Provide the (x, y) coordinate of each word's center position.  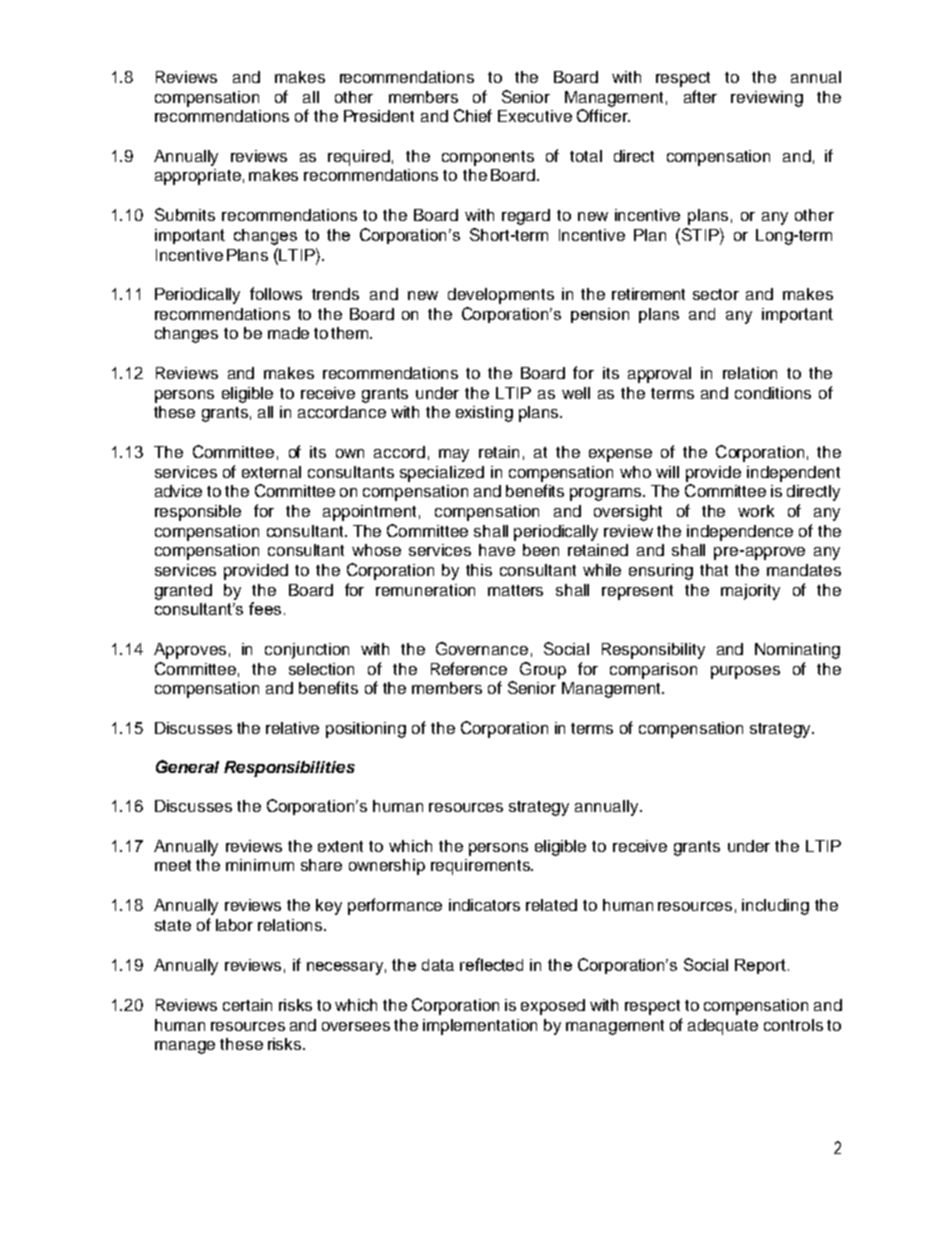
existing (484, 414)
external (271, 472)
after (700, 96)
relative (292, 728)
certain (247, 1005)
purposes (745, 672)
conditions (773, 393)
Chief (473, 115)
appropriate (198, 177)
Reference (469, 668)
